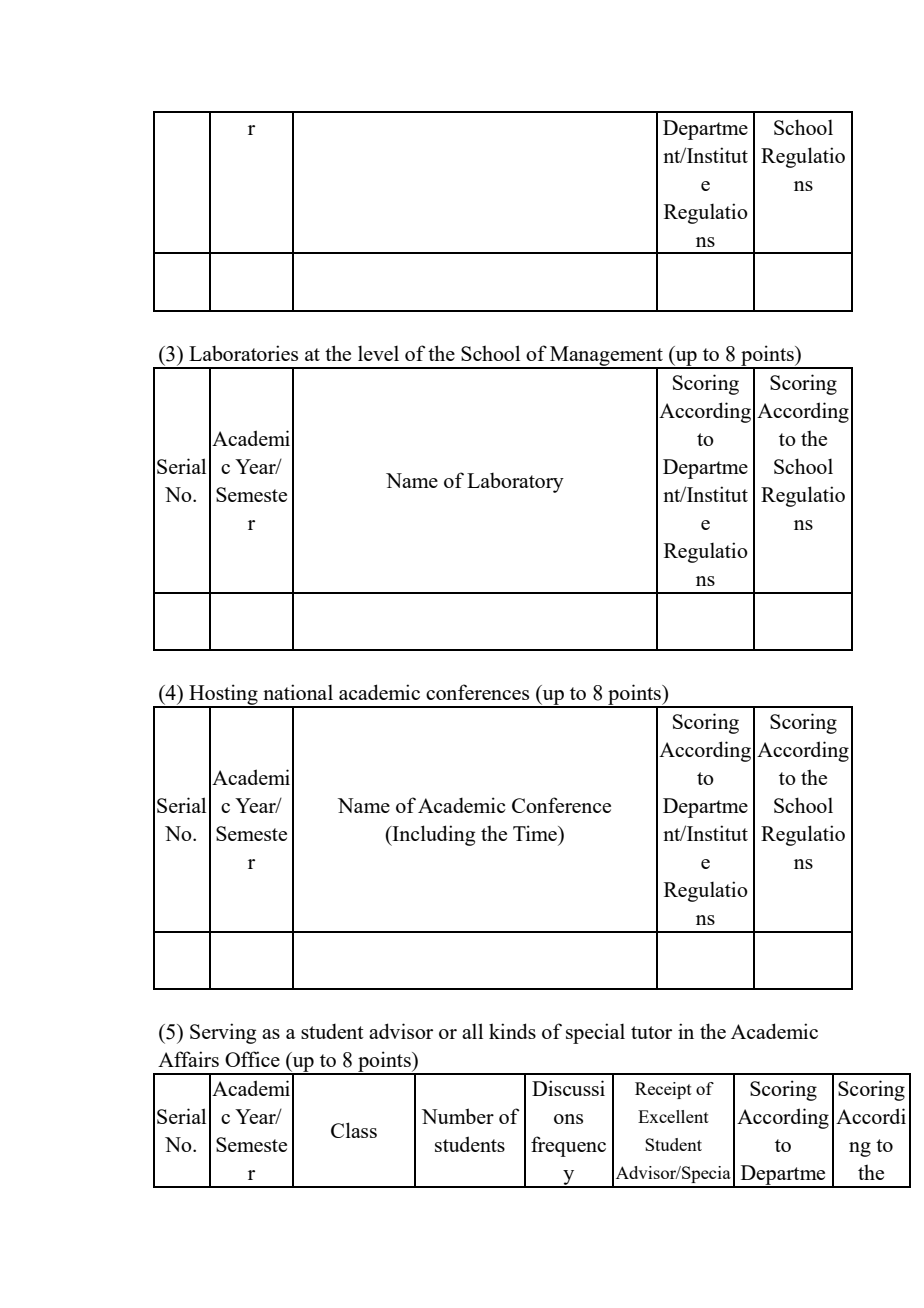  What do you see at coordinates (298, 692) in the page?
I see `national` at bounding box center [298, 692].
